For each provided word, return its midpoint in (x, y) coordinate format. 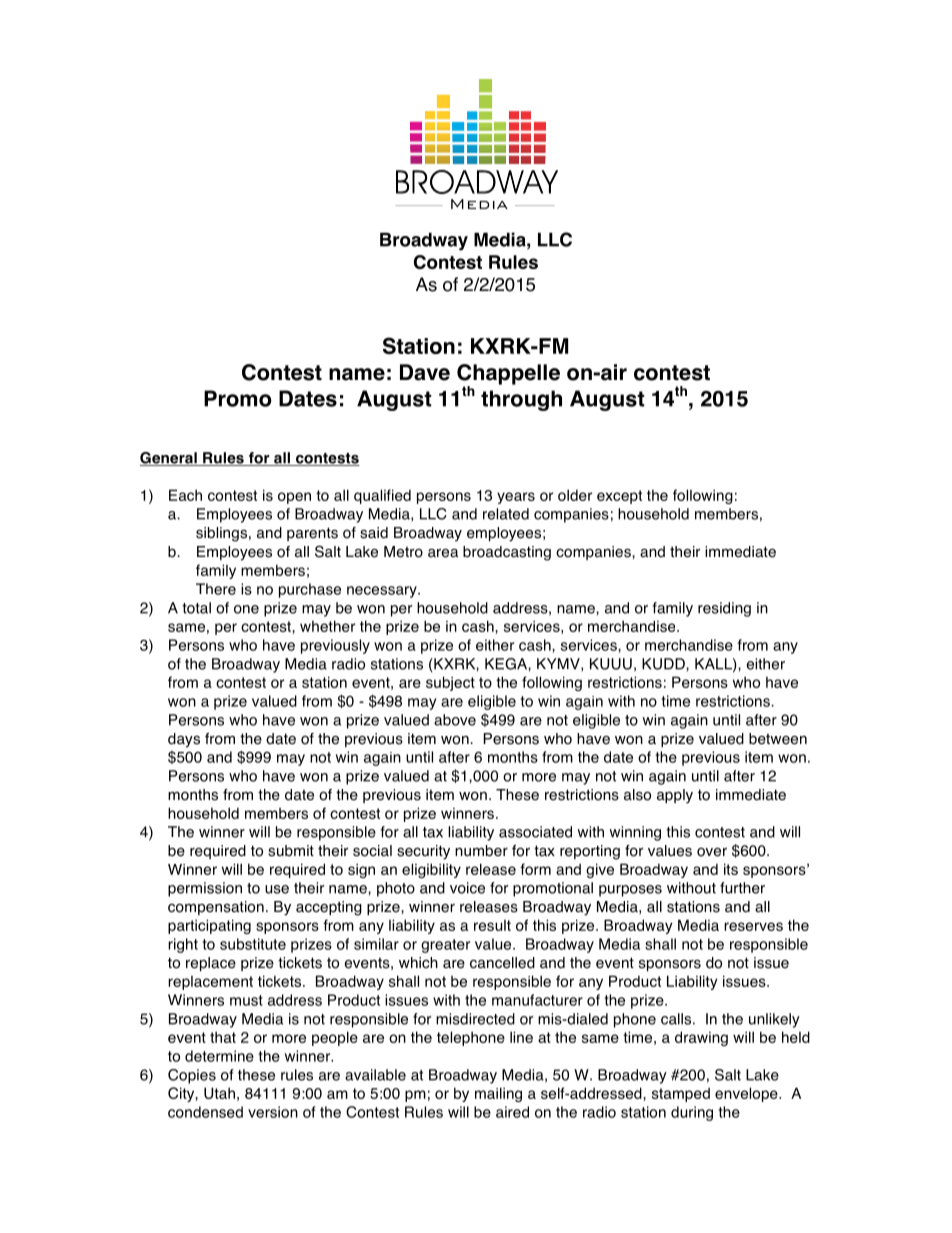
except (619, 497)
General (169, 459)
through (521, 400)
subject (450, 683)
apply (675, 796)
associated (535, 832)
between (778, 739)
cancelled (502, 963)
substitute (253, 944)
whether (327, 626)
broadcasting (507, 553)
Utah (219, 1093)
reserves (753, 926)
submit (291, 851)
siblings (221, 534)
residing (724, 609)
